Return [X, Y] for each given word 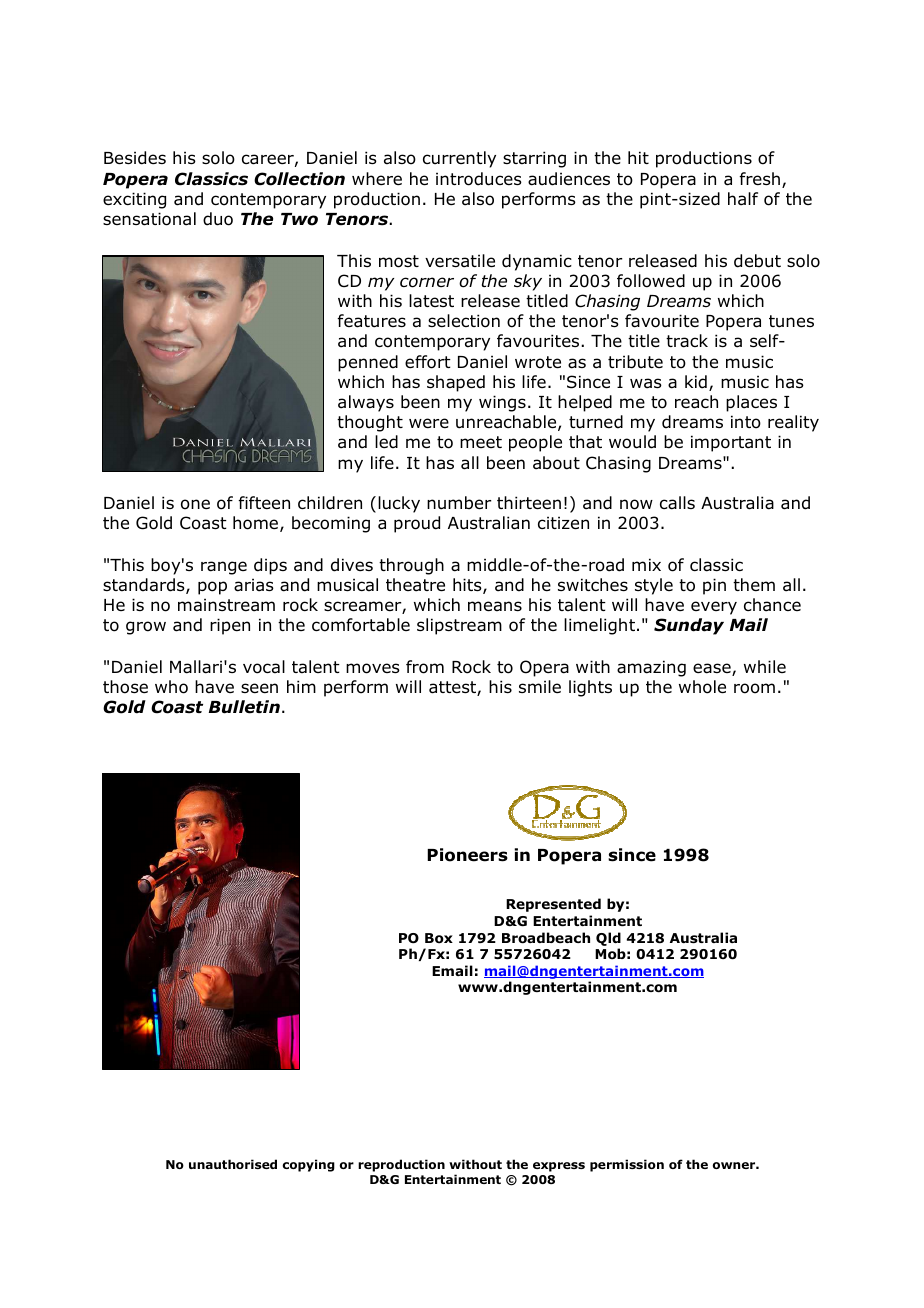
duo [218, 219]
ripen [230, 626]
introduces [479, 179]
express [559, 1167]
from [425, 667]
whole [702, 687]
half [743, 199]
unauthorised [233, 1164]
